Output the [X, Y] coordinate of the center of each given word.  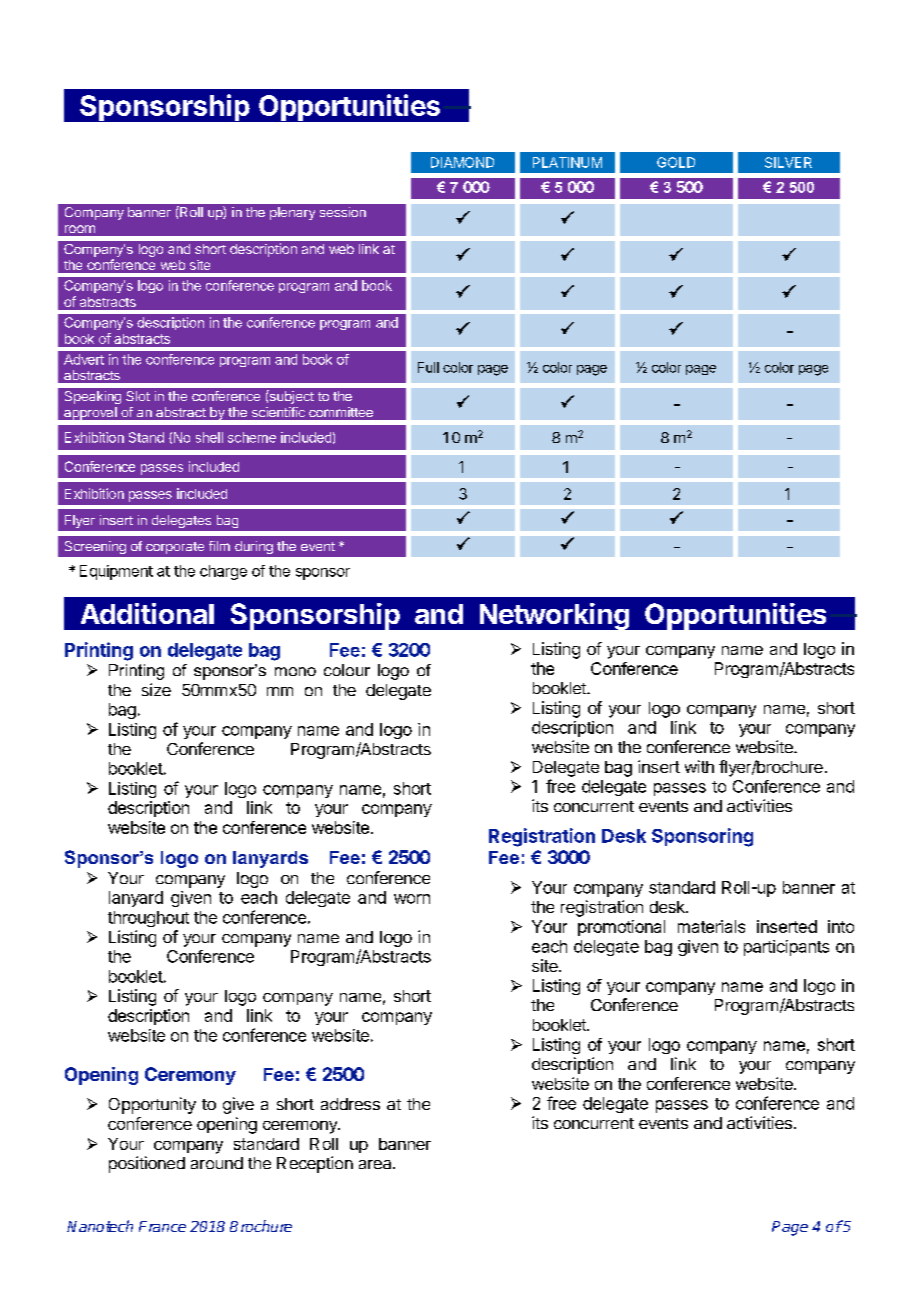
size [156, 689]
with [699, 766]
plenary [292, 213]
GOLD [676, 162]
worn [412, 899]
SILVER [788, 162]
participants [786, 948]
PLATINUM [567, 162]
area [376, 1164]
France [162, 1226]
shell [209, 437]
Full [428, 367]
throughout [148, 919]
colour [347, 670]
